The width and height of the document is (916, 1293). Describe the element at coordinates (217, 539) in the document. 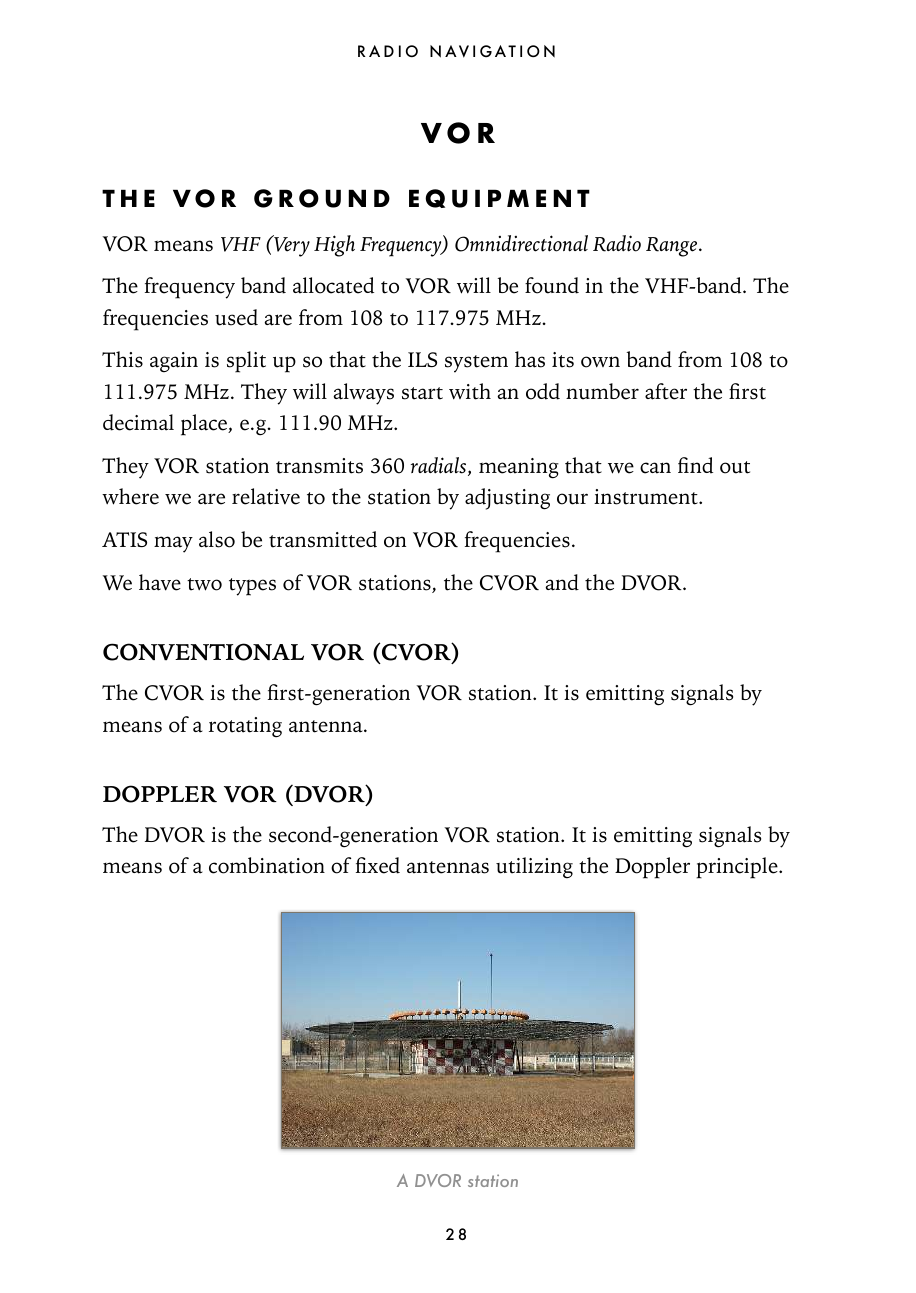

I see `also` at that location.
